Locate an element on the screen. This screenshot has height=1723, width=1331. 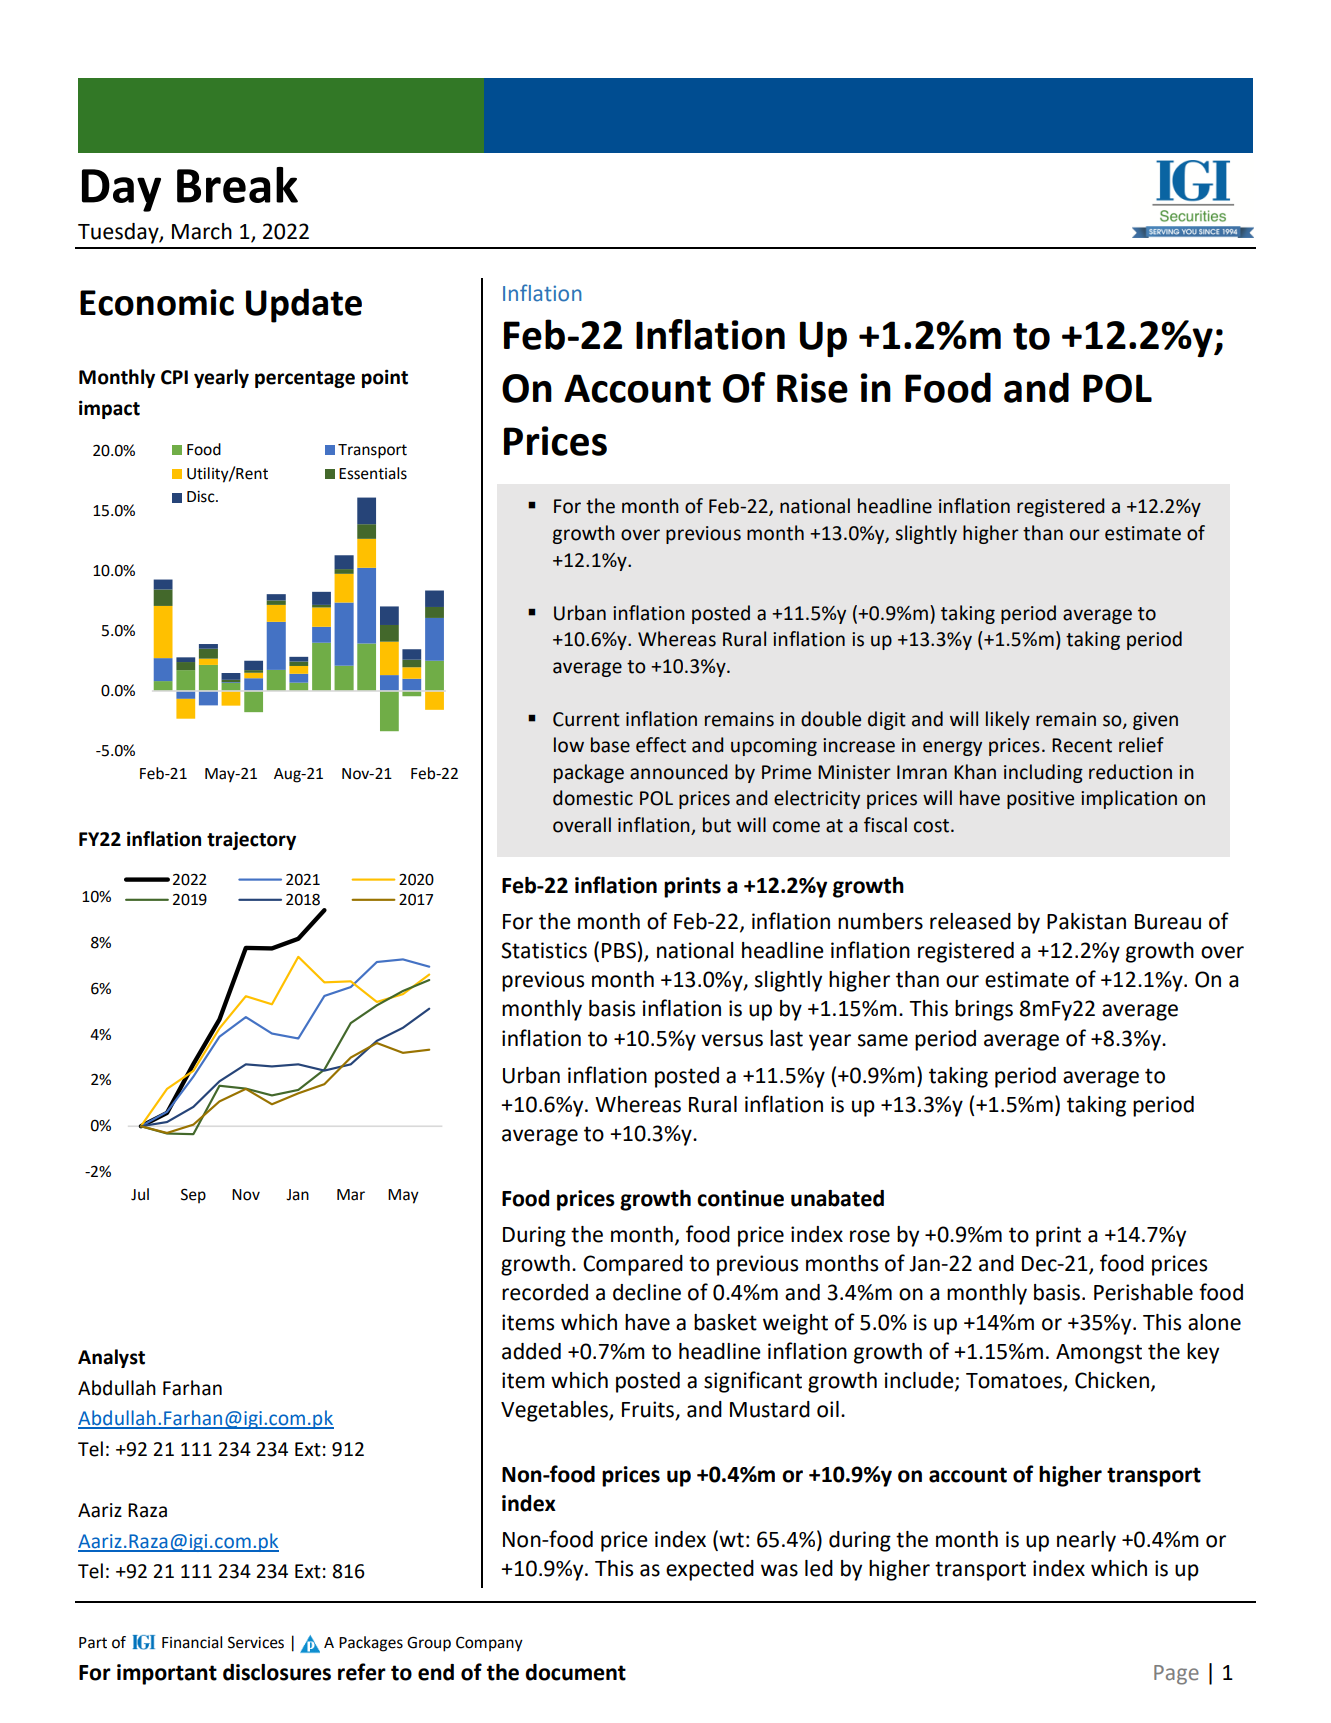
Sep is located at coordinates (193, 1196).
